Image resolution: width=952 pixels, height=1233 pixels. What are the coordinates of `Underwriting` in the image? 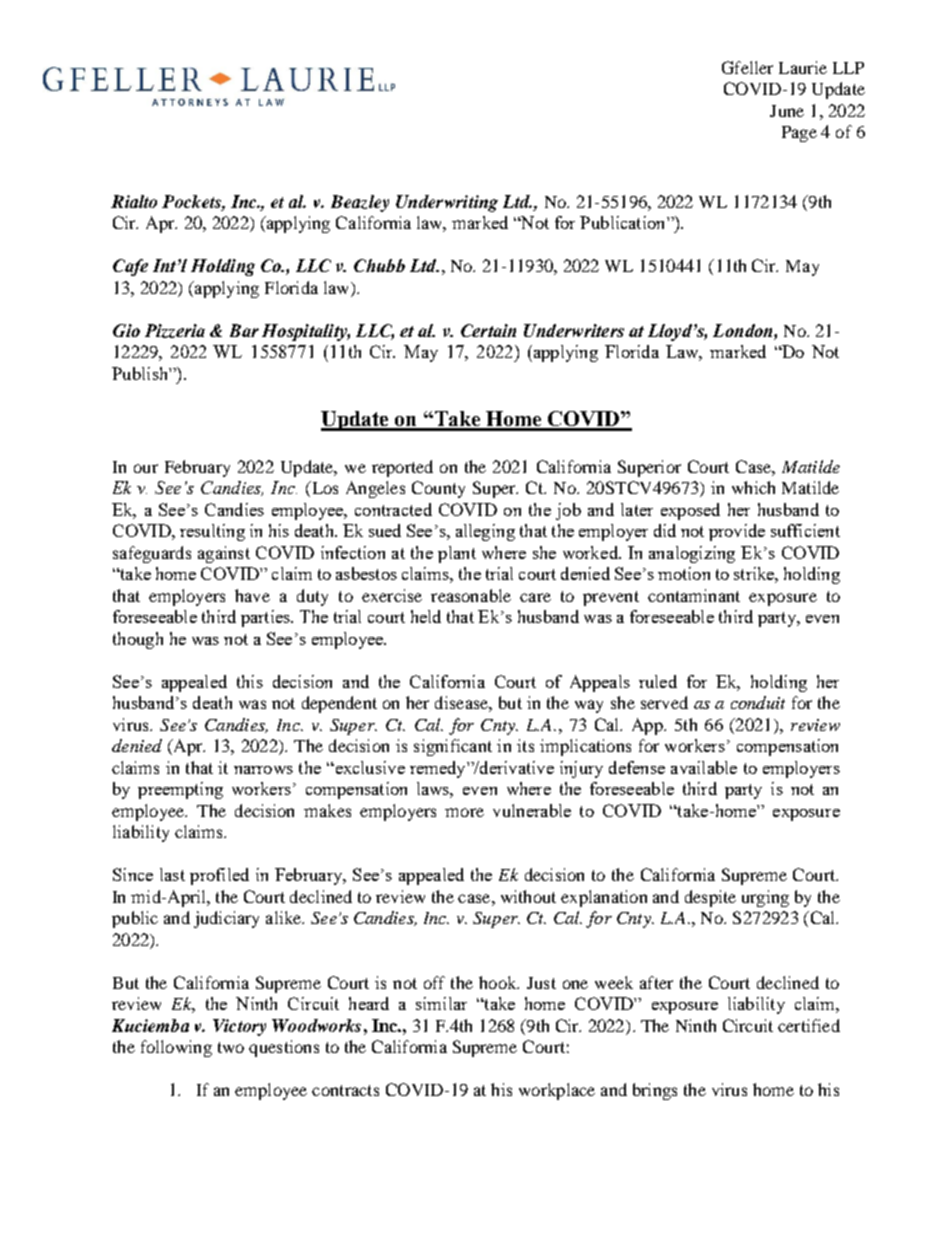 It's located at (447, 203).
